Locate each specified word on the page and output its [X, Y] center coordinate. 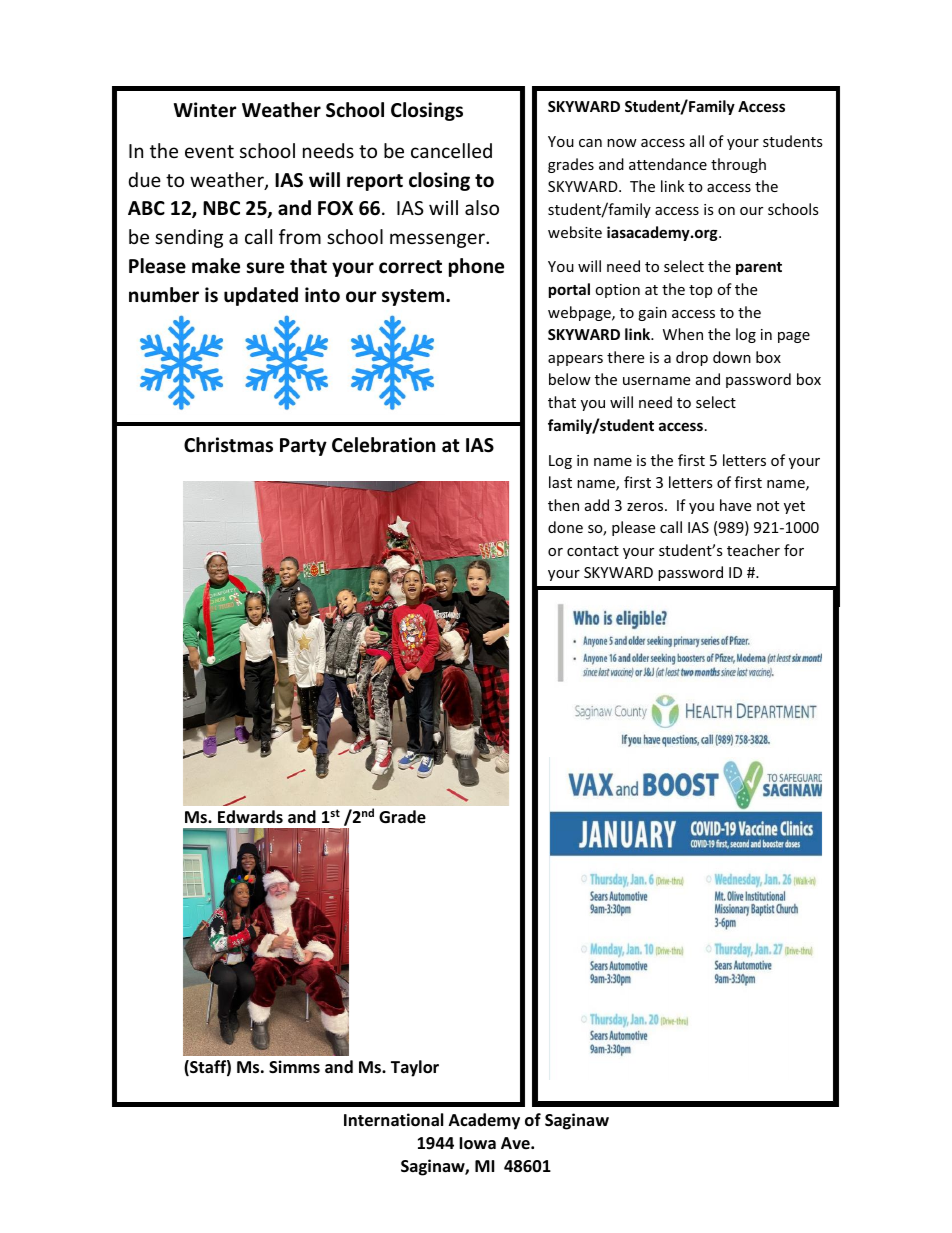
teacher [753, 550]
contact [593, 551]
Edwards [250, 816]
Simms [294, 1066]
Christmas [228, 445]
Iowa [477, 1143]
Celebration [383, 445]
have [735, 505]
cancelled [451, 150]
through [738, 165]
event [209, 151]
